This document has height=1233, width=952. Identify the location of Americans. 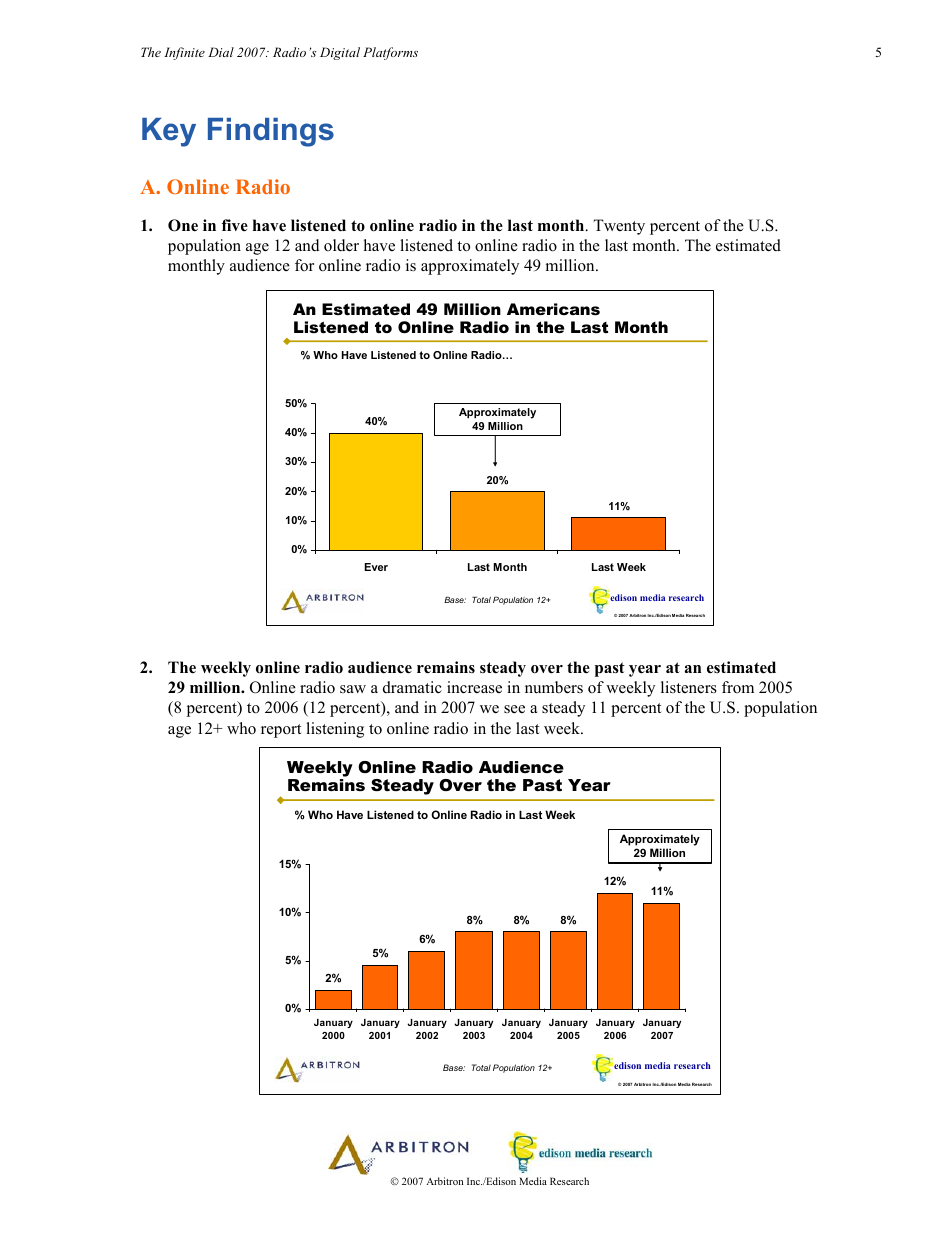
(553, 309).
